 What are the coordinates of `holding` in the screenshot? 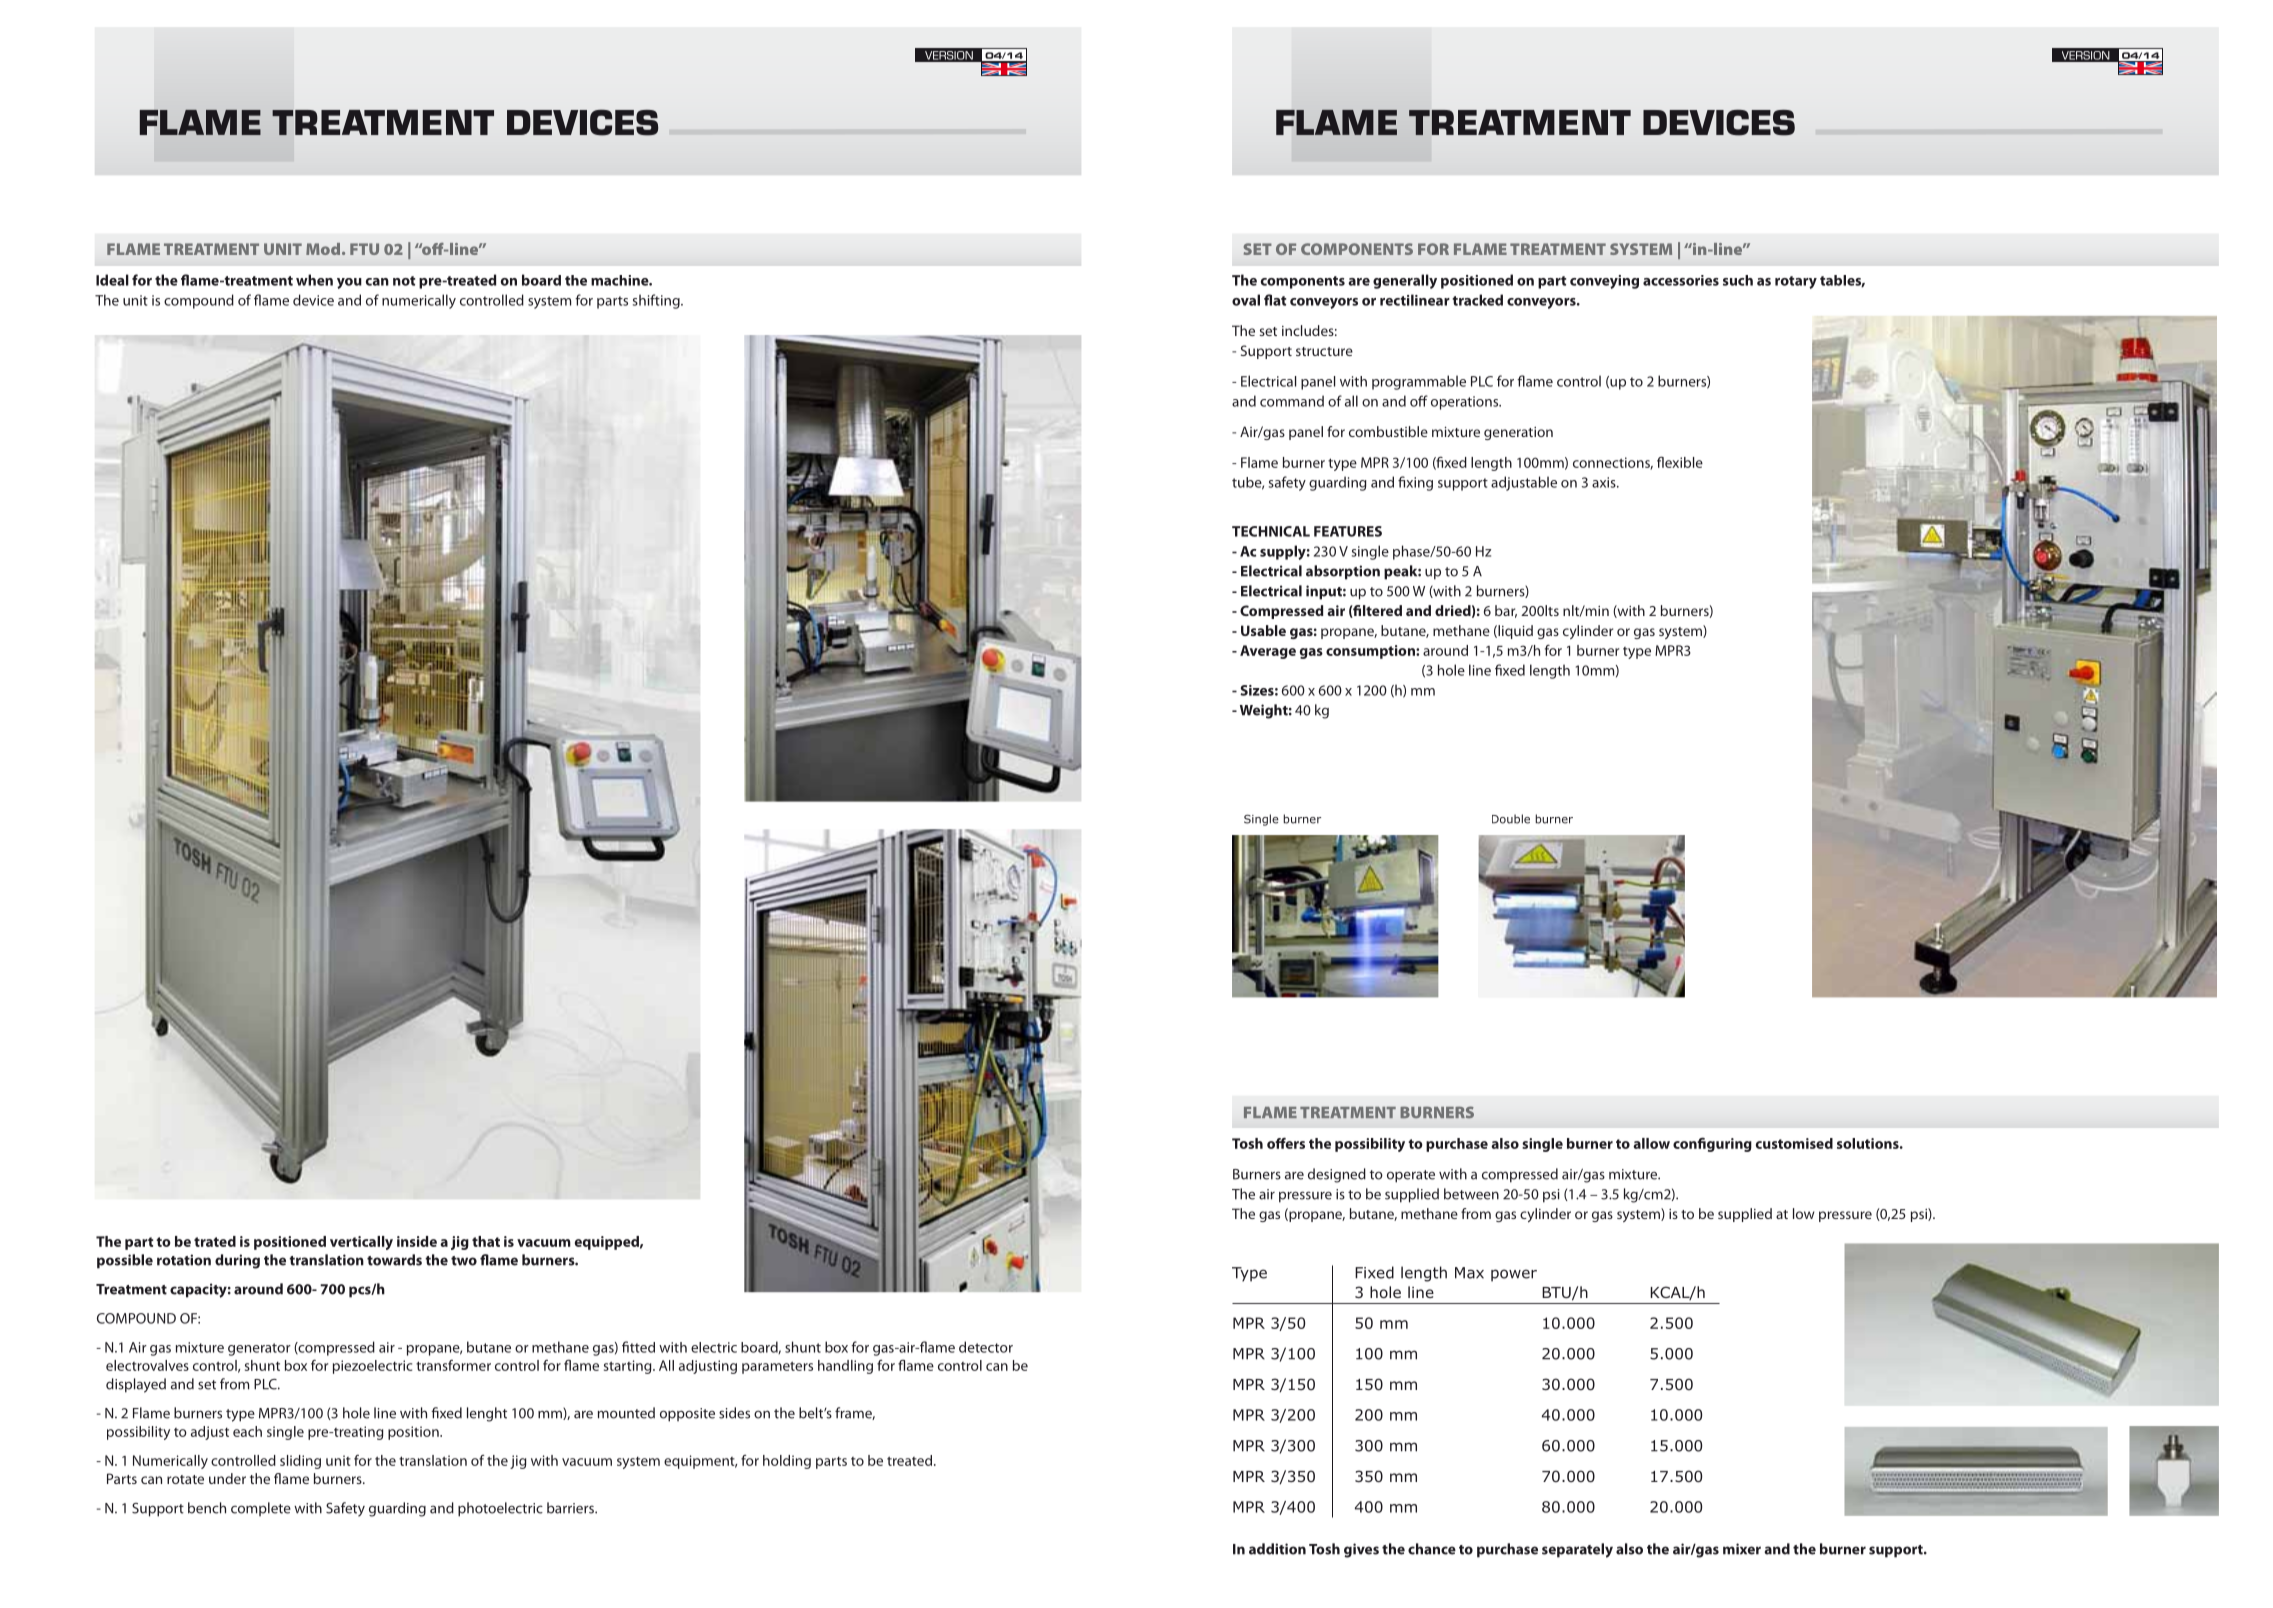 It's located at (787, 1462).
